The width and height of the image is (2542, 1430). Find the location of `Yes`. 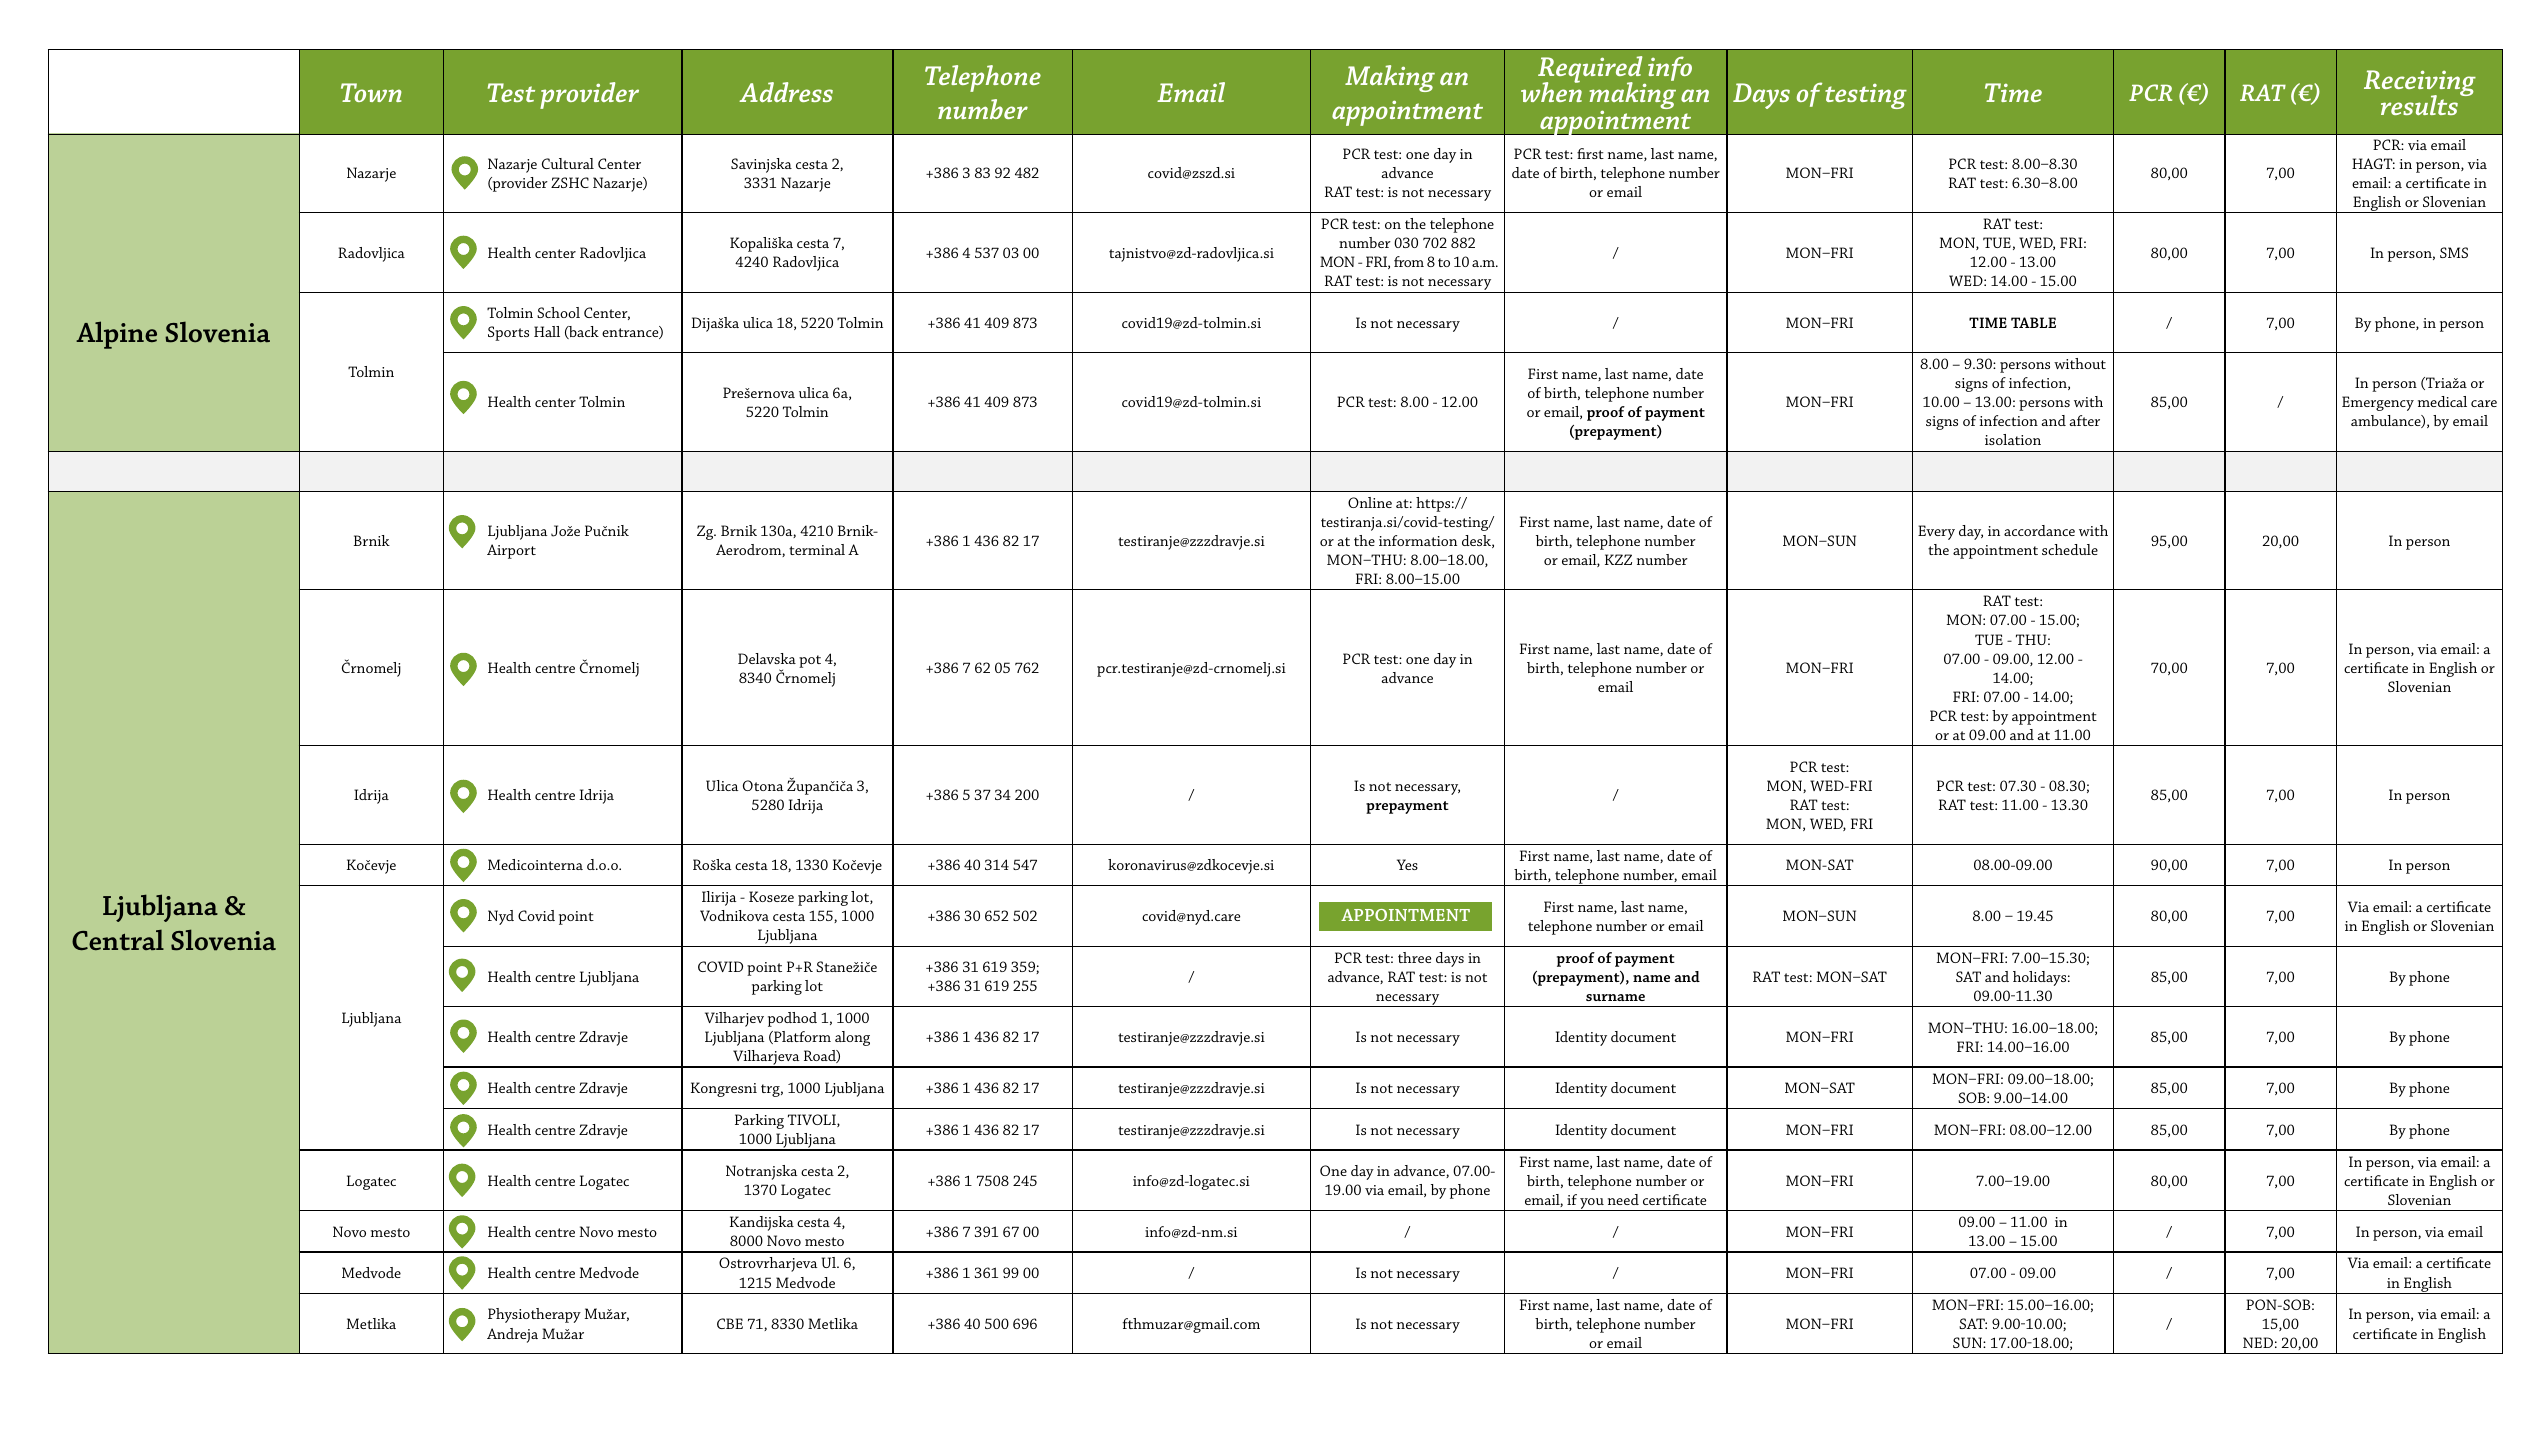

Yes is located at coordinates (1407, 864).
